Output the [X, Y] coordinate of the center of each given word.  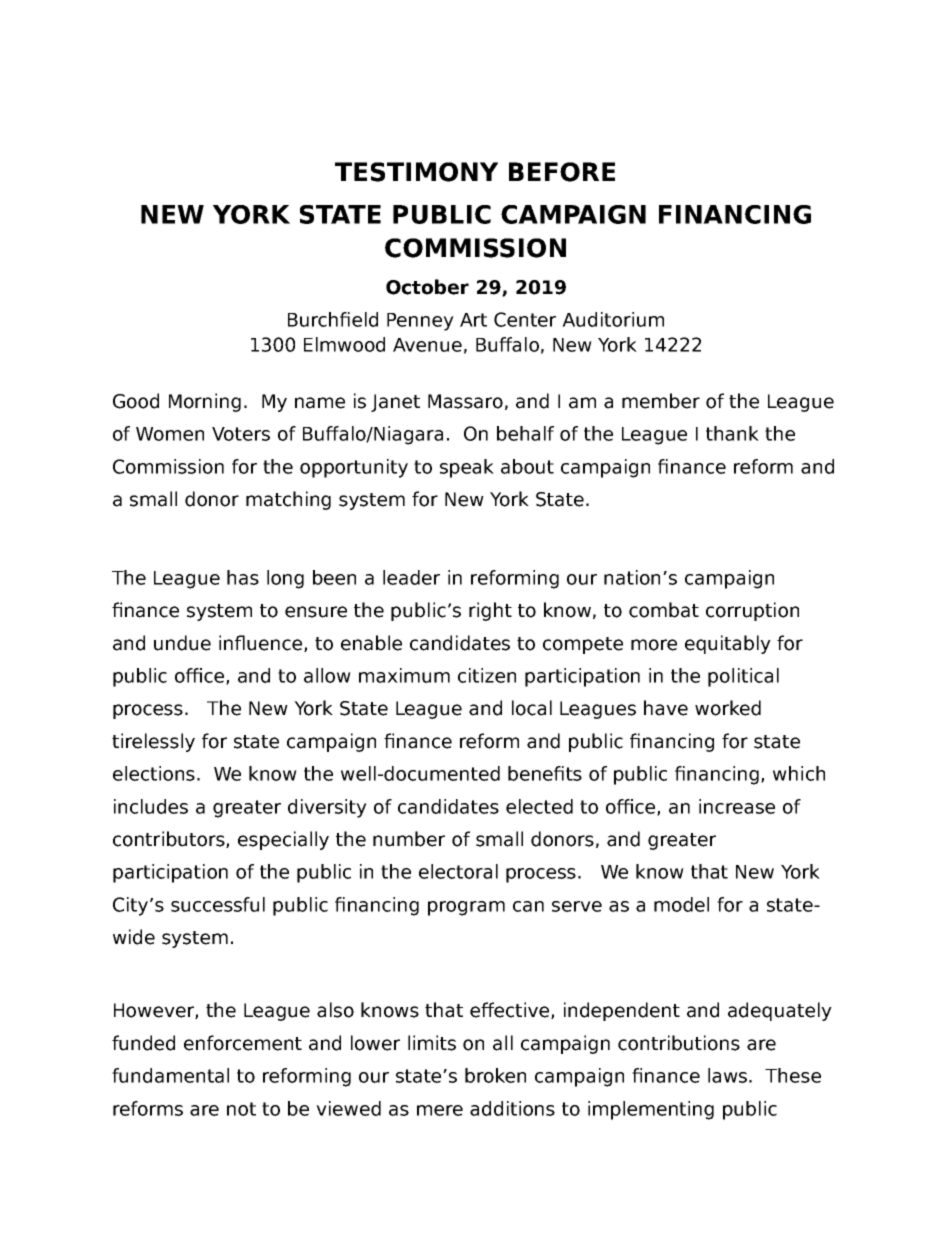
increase [737, 806]
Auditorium [613, 319]
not [241, 1109]
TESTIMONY [416, 172]
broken [495, 1075]
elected [539, 806]
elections [154, 773]
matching [288, 500]
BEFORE [562, 172]
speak [467, 468]
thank [732, 433]
